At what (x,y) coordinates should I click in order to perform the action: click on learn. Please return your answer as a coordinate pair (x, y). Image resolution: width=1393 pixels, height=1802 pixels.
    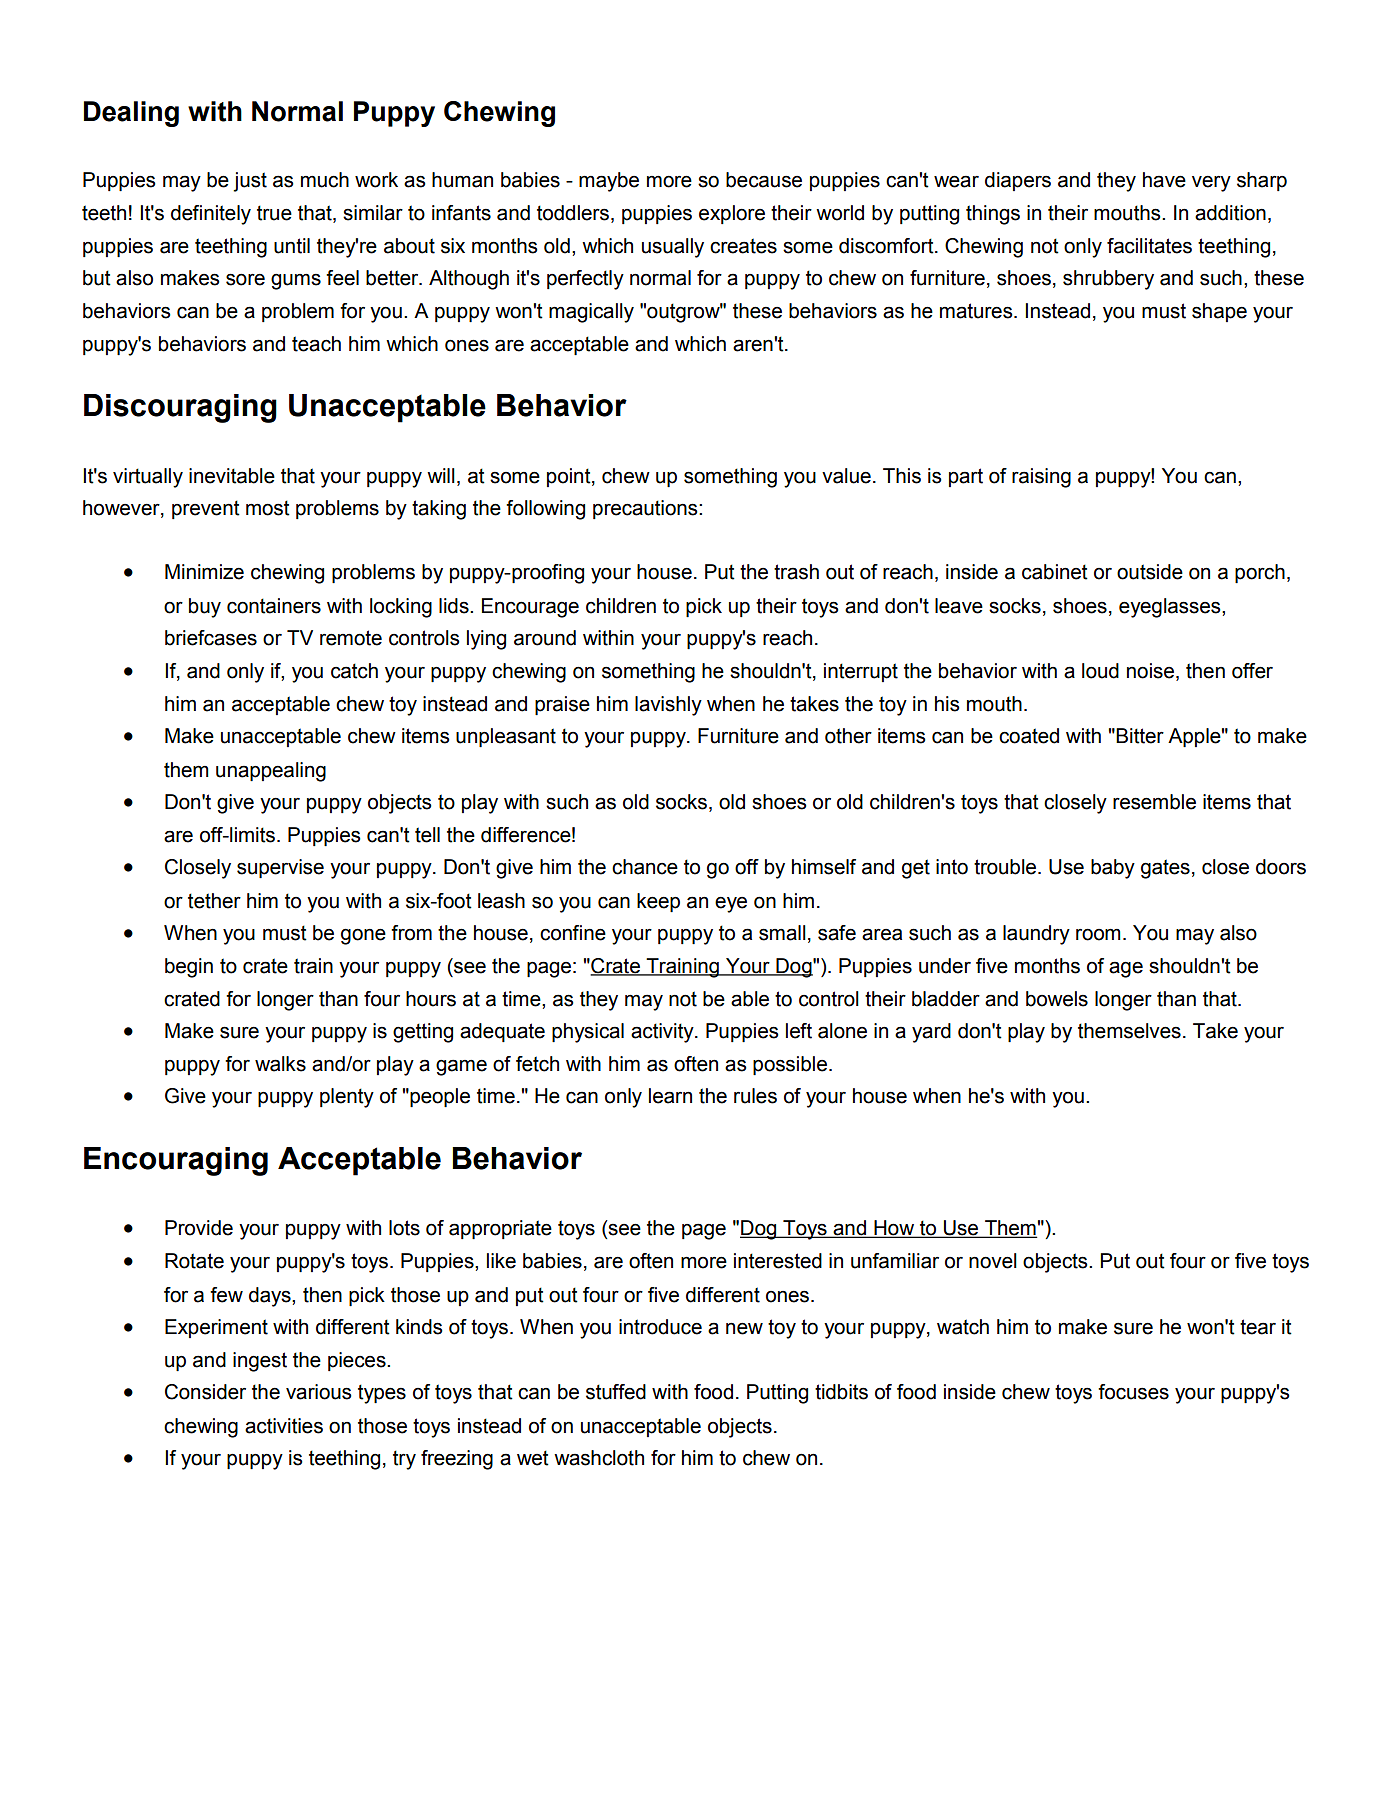
    Looking at the image, I should click on (670, 1096).
